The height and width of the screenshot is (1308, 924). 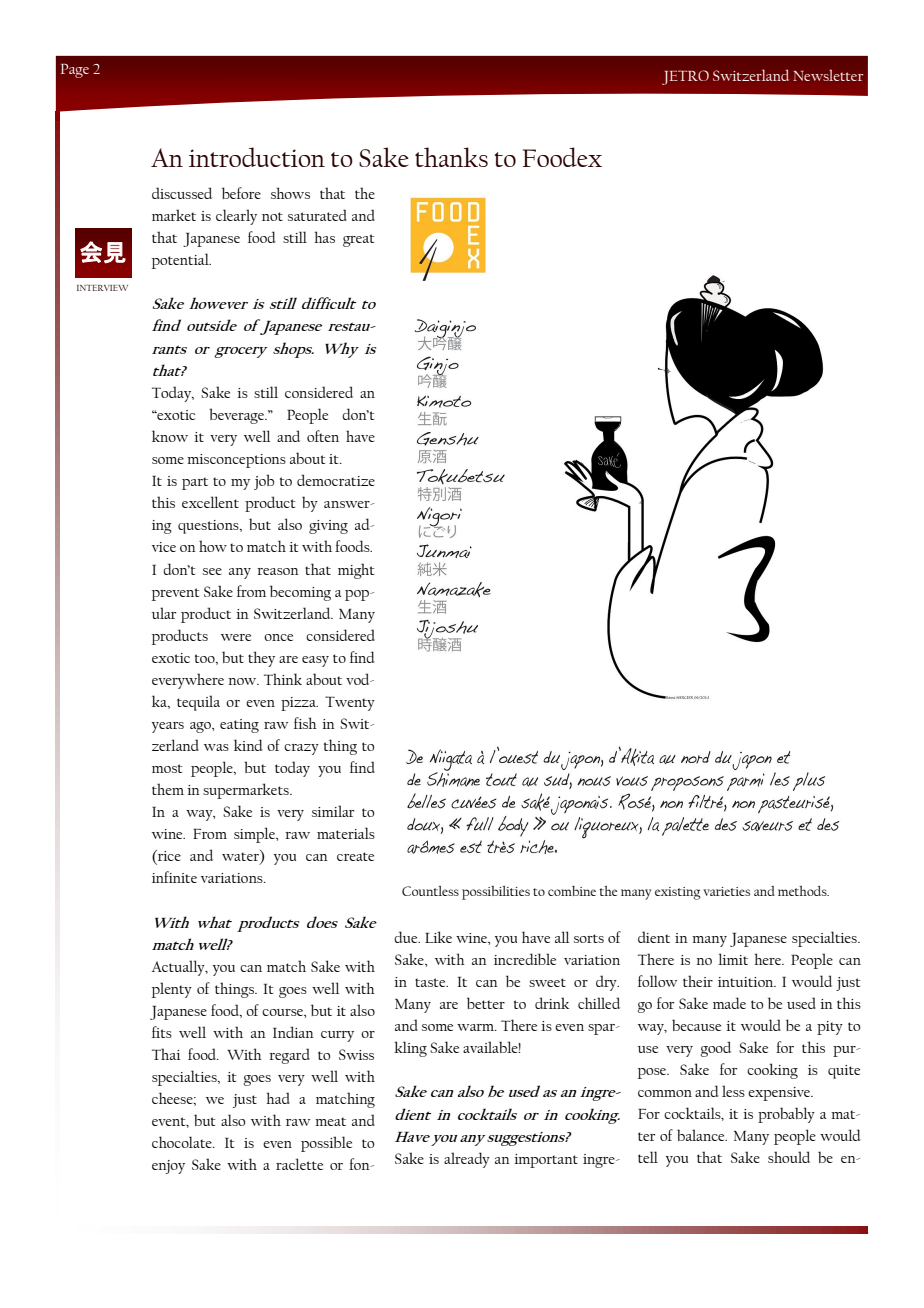 I want to click on possibilities, so click(x=496, y=893).
